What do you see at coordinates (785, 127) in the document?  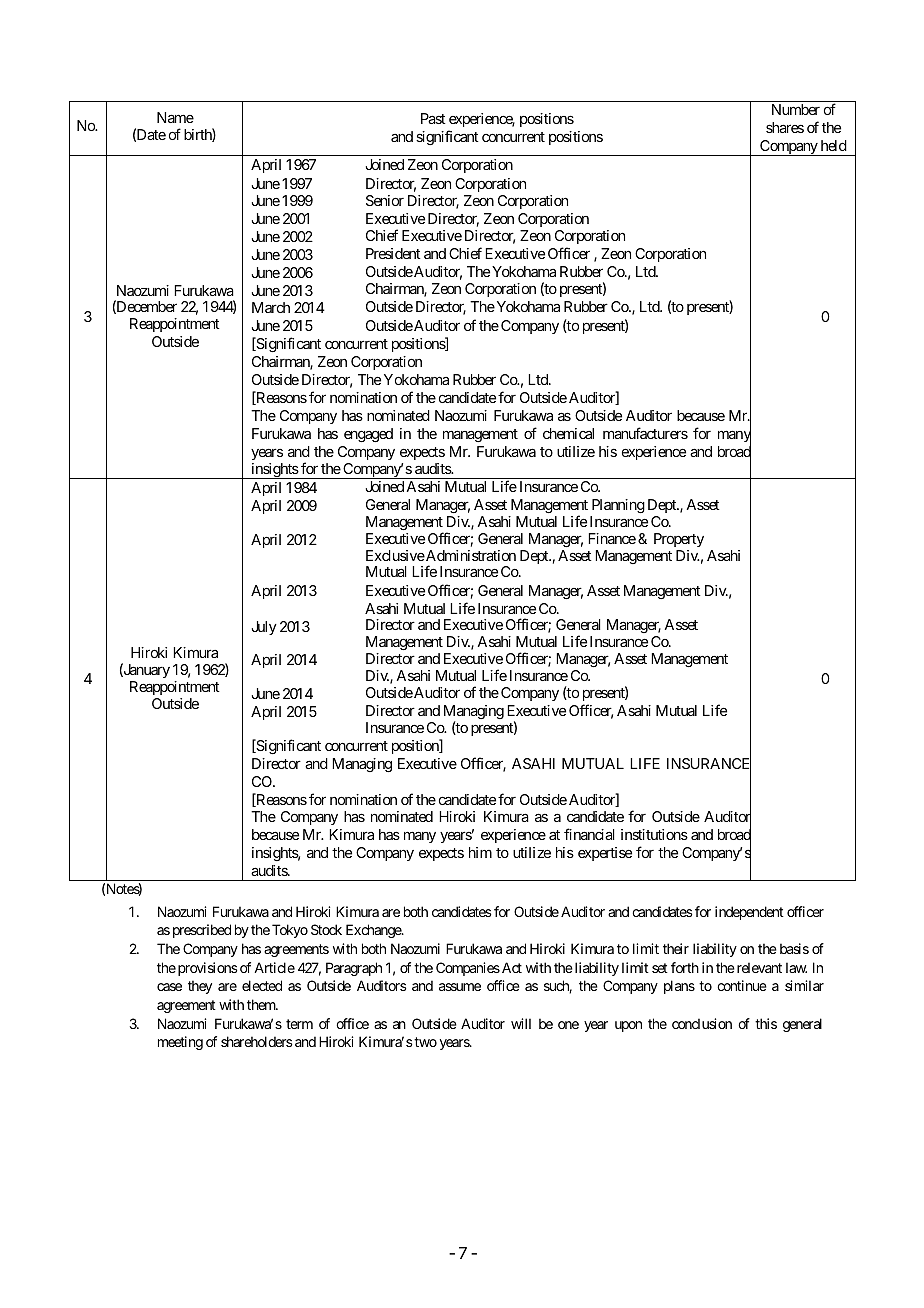 I see `shares` at bounding box center [785, 127].
